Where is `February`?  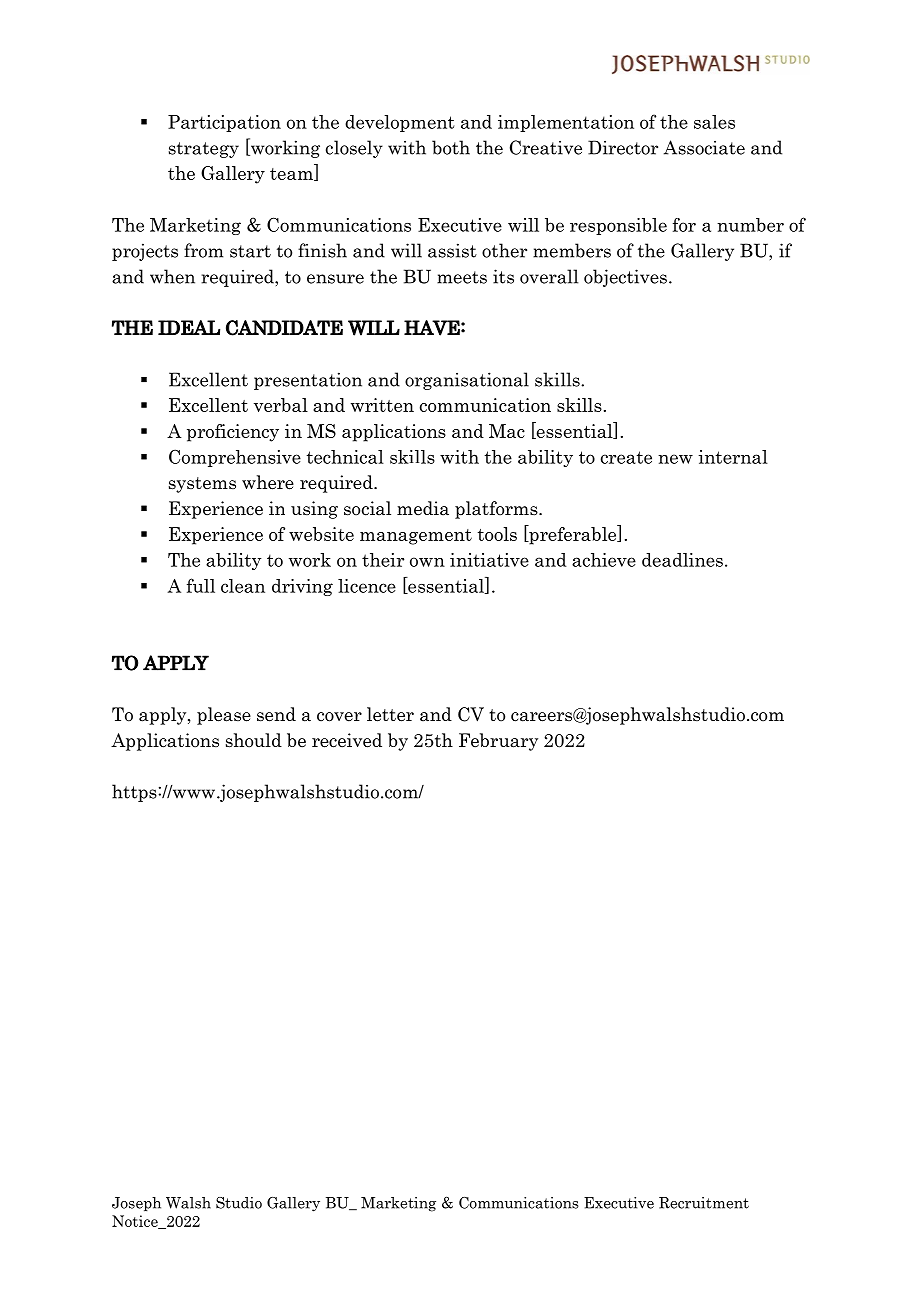 February is located at coordinates (498, 742).
